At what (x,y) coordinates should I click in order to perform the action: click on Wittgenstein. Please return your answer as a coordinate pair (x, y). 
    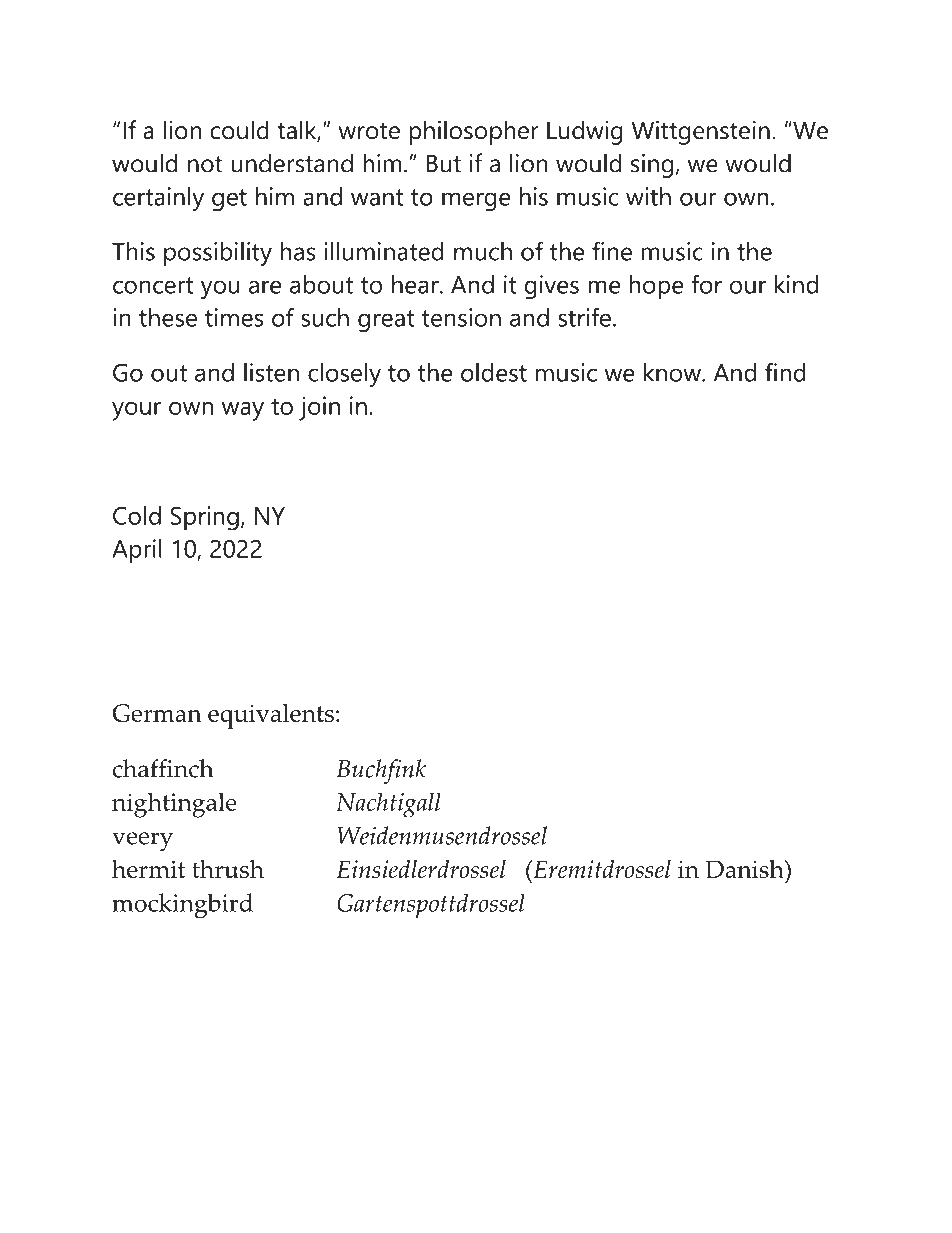
    Looking at the image, I should click on (701, 133).
